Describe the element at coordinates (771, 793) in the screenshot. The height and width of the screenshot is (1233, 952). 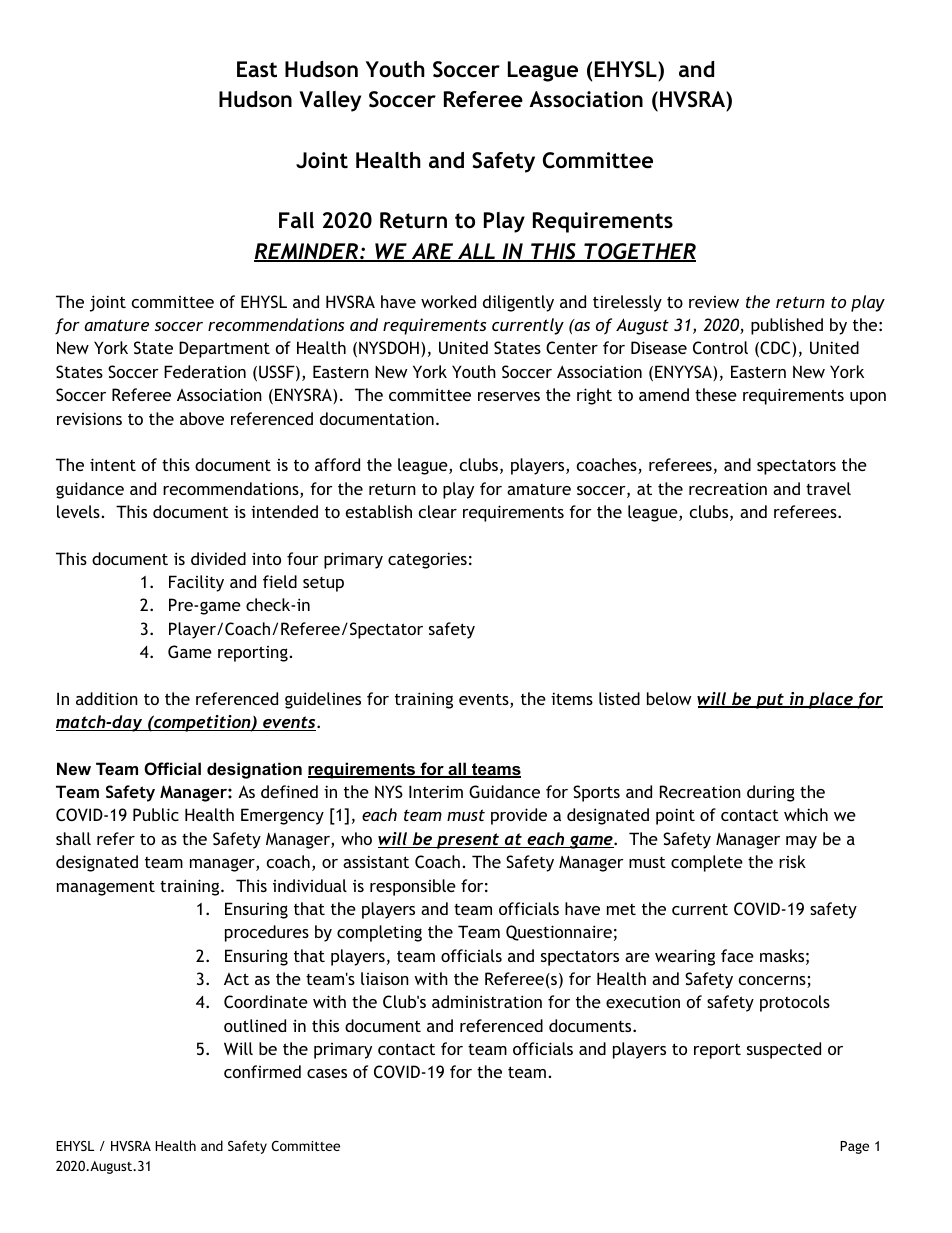
I see `during` at that location.
